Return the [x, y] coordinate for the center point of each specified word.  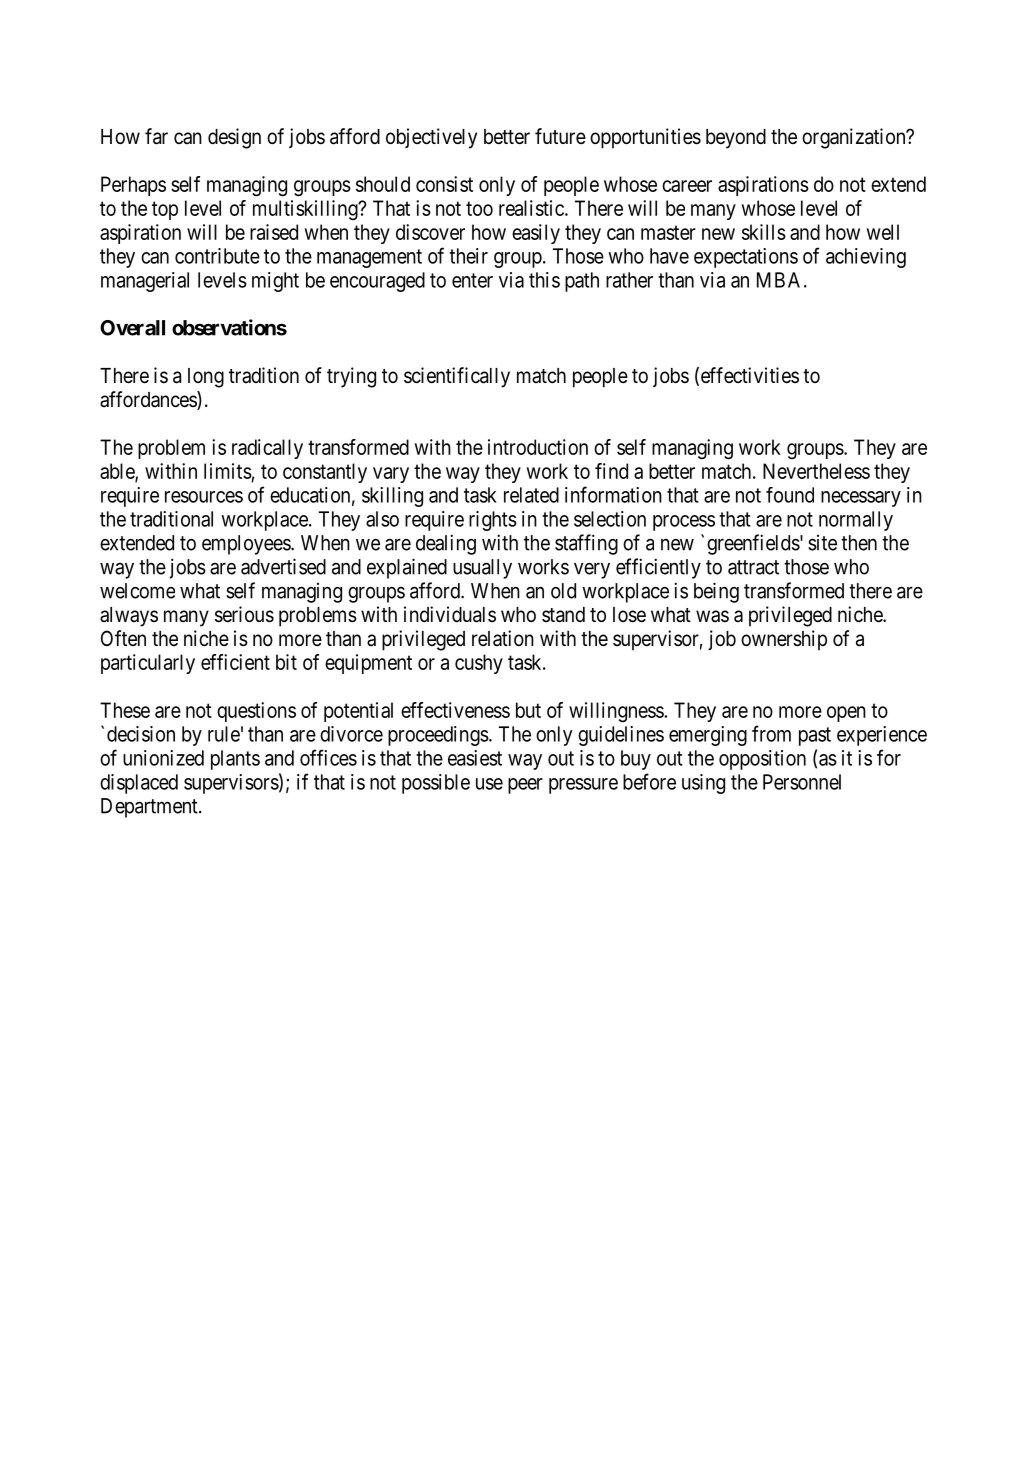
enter [472, 280]
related [531, 495]
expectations [746, 258]
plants [235, 760]
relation [503, 638]
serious [244, 614]
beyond [736, 139]
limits [228, 471]
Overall [132, 328]
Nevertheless [816, 471]
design [234, 138]
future [560, 136]
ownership [784, 640]
